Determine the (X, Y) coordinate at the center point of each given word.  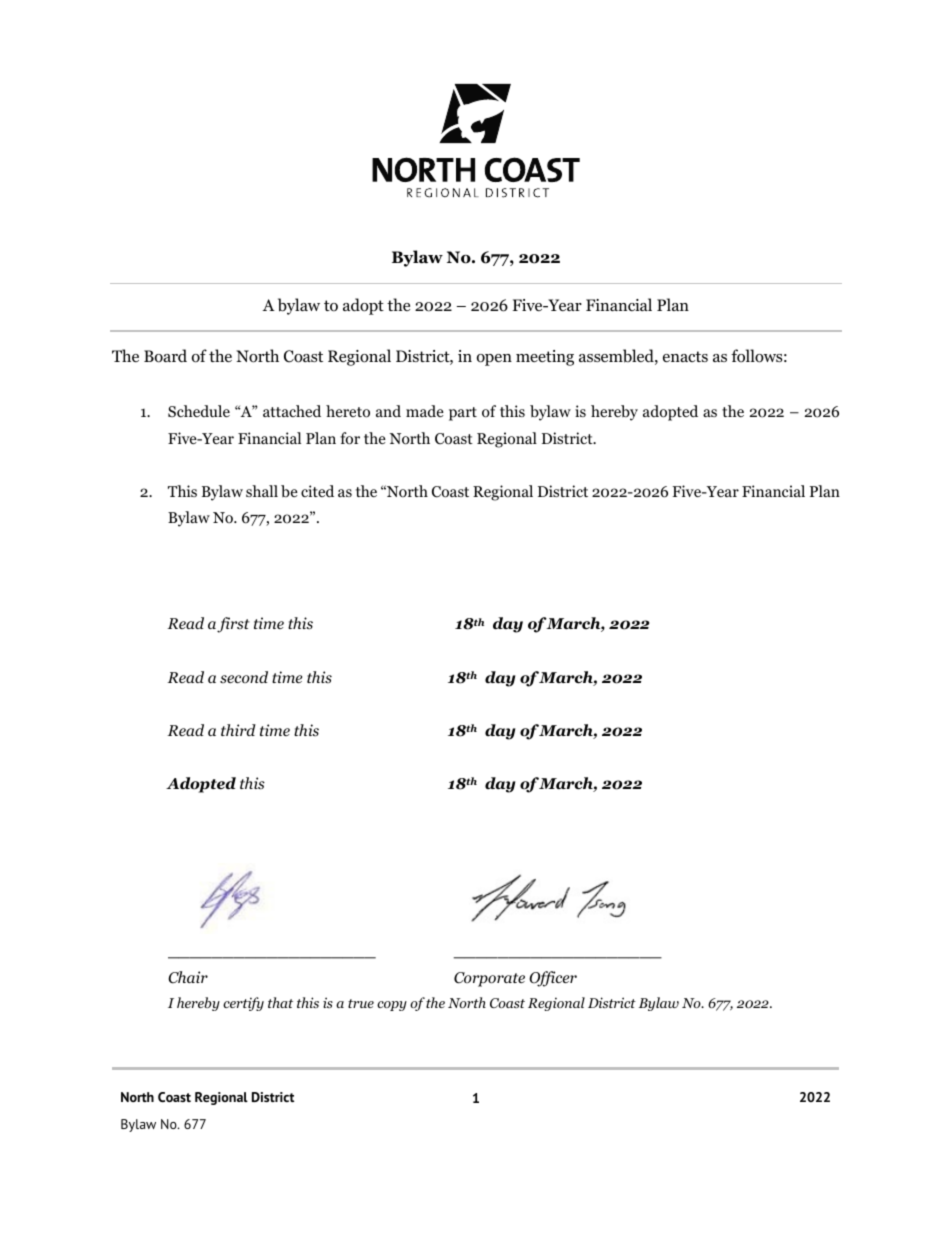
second (244, 677)
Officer (553, 979)
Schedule (199, 411)
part (463, 414)
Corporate (489, 979)
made (425, 411)
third (238, 730)
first (233, 625)
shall (262, 491)
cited (317, 491)
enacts (685, 356)
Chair (188, 977)
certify (243, 1004)
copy (392, 1006)
